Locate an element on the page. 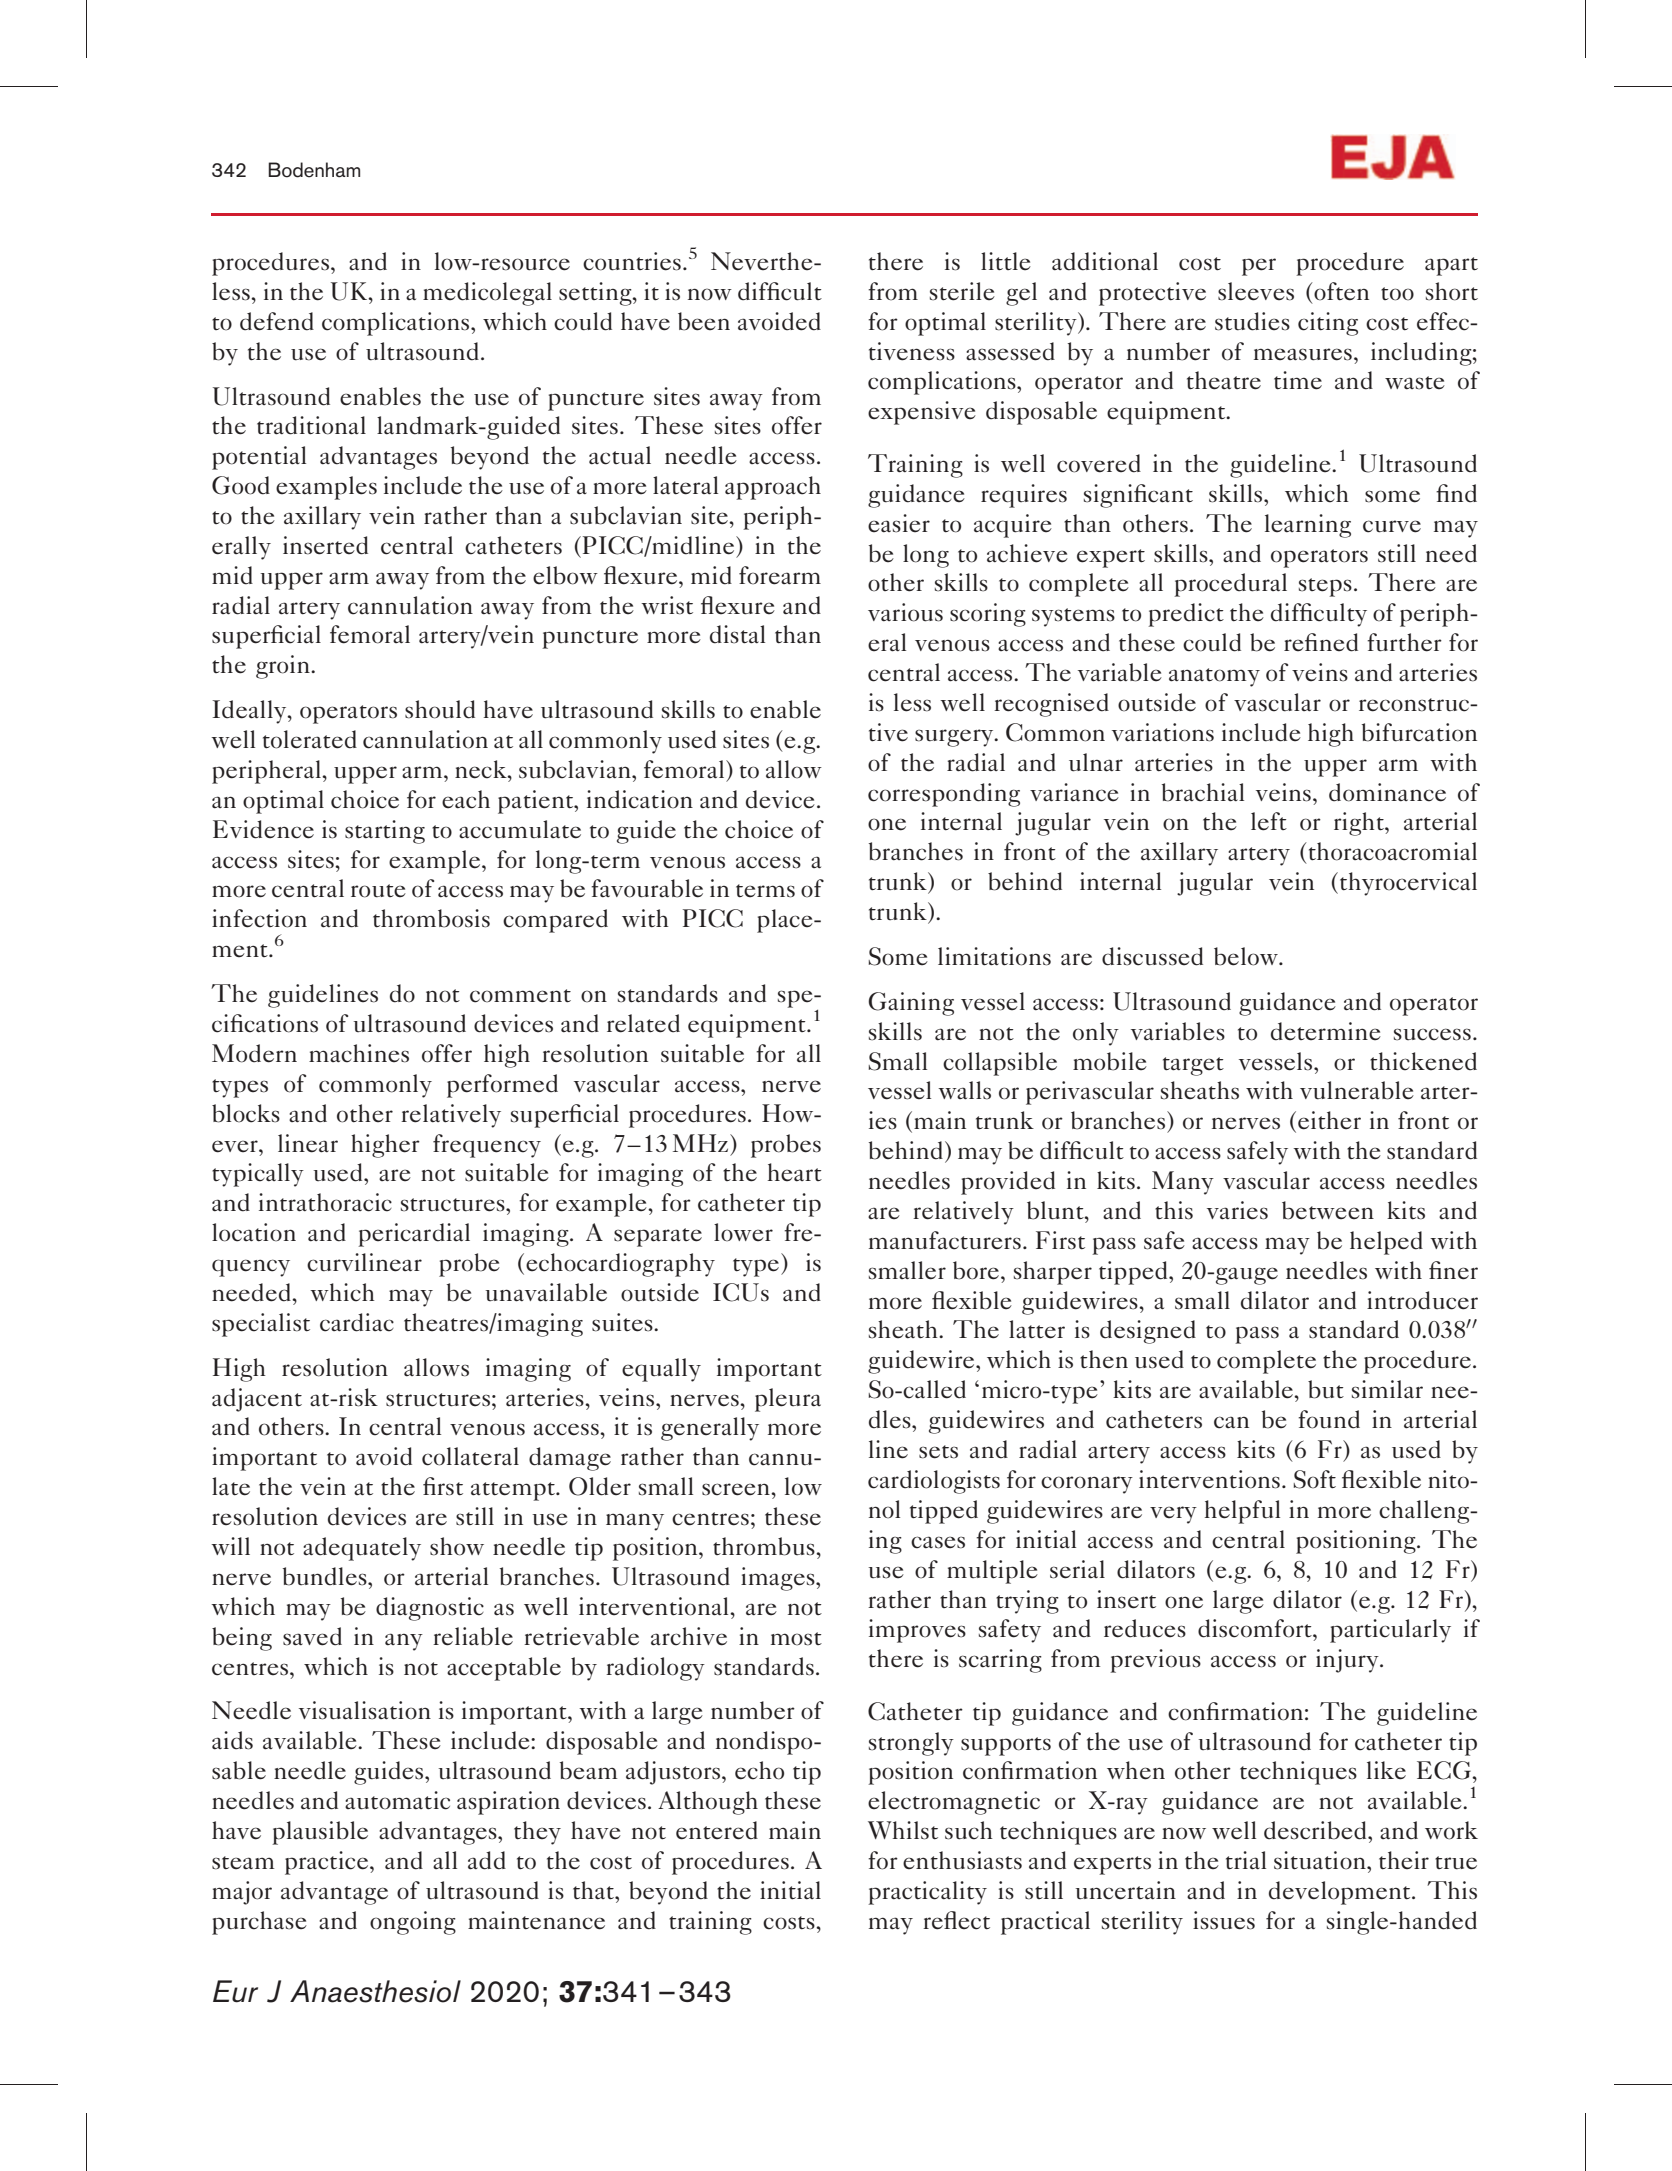 This document has width=1672, height=2171. groin is located at coordinates (284, 667).
